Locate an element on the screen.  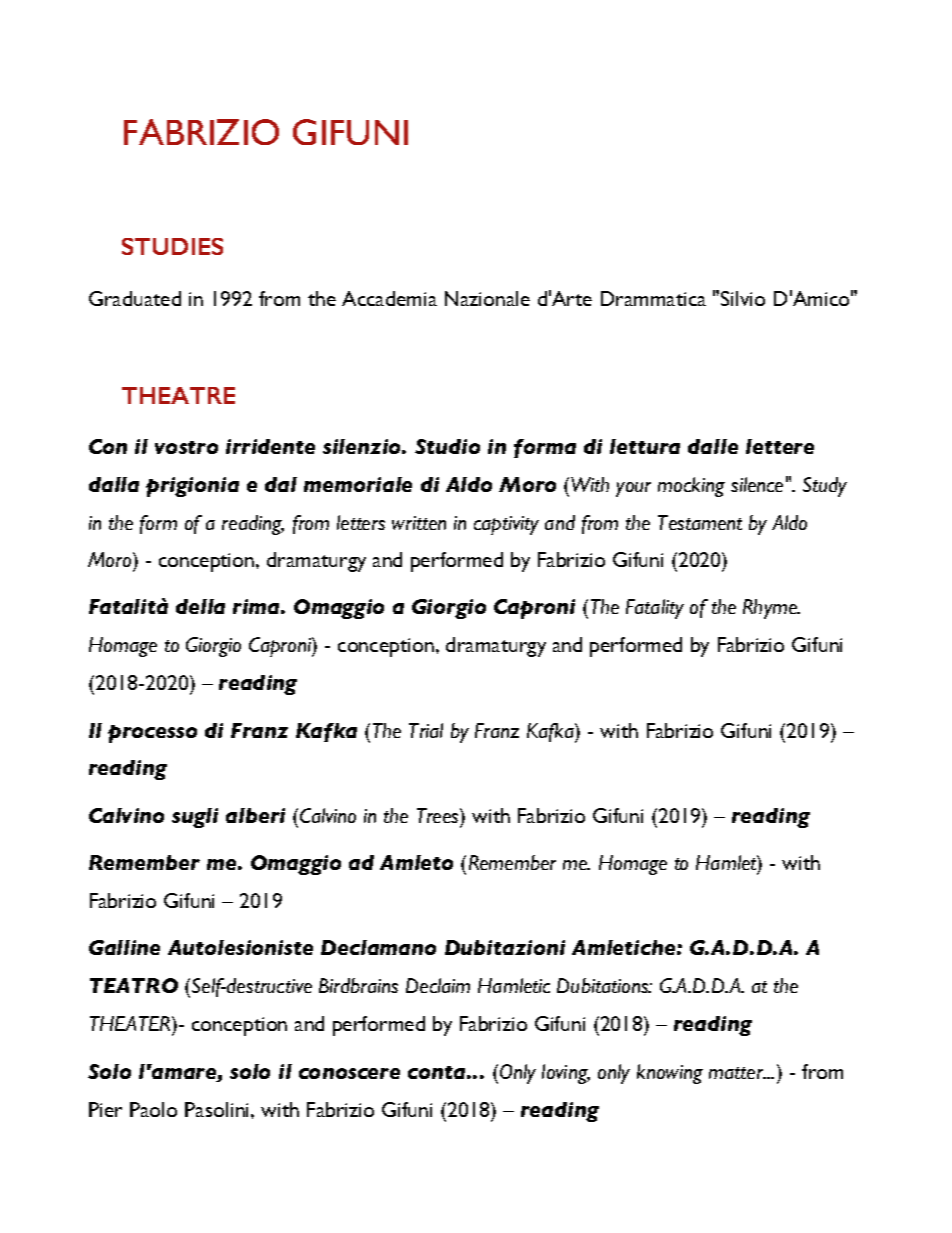
matter is located at coordinates (737, 1073).
